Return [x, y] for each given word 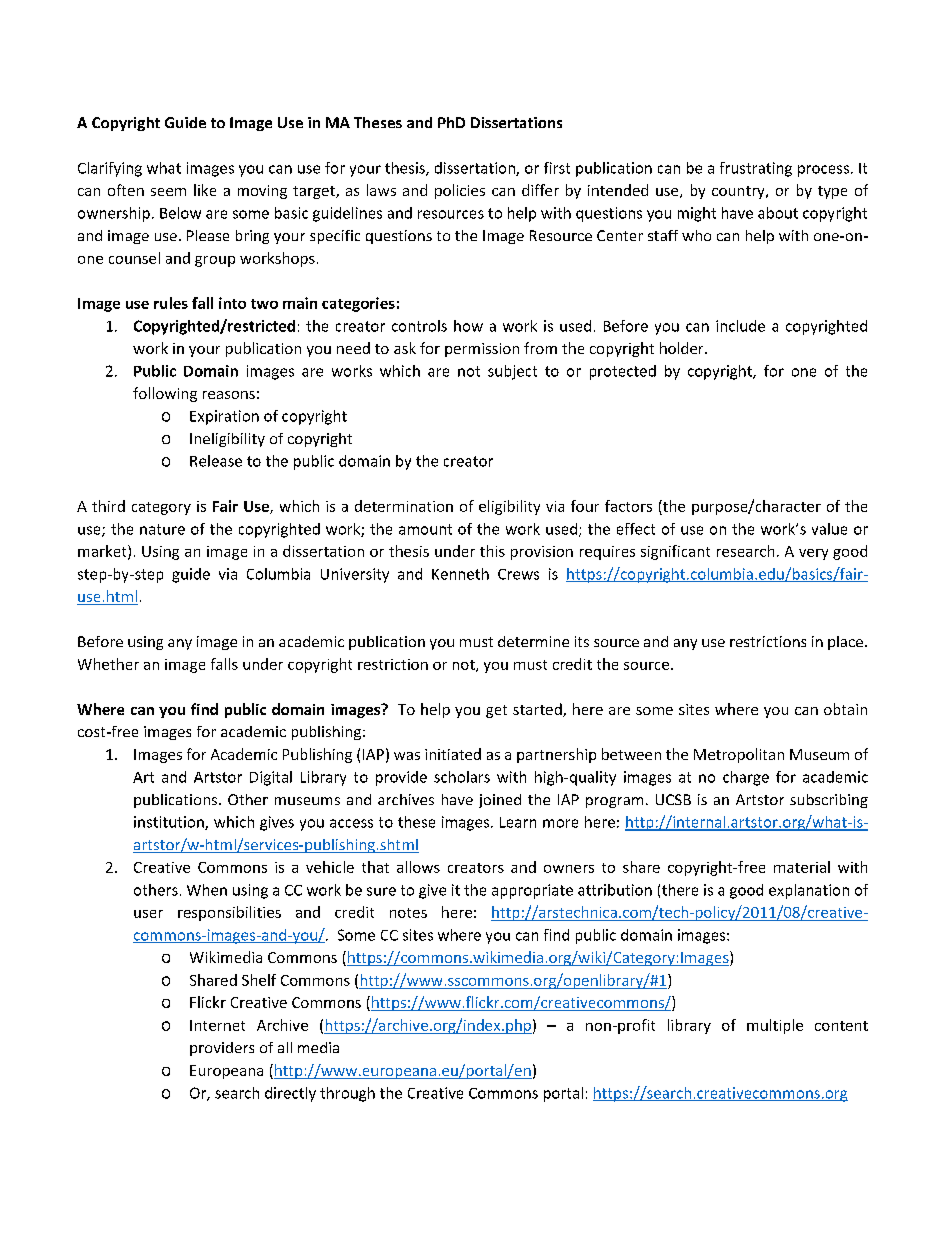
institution [170, 823]
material [802, 867]
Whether [108, 664]
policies [460, 191]
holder [683, 348]
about [778, 213]
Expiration [224, 417]
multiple [775, 1026]
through [347, 1094]
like [205, 190]
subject [512, 372]
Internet [217, 1025]
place [845, 643]
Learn [518, 822]
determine [533, 641]
